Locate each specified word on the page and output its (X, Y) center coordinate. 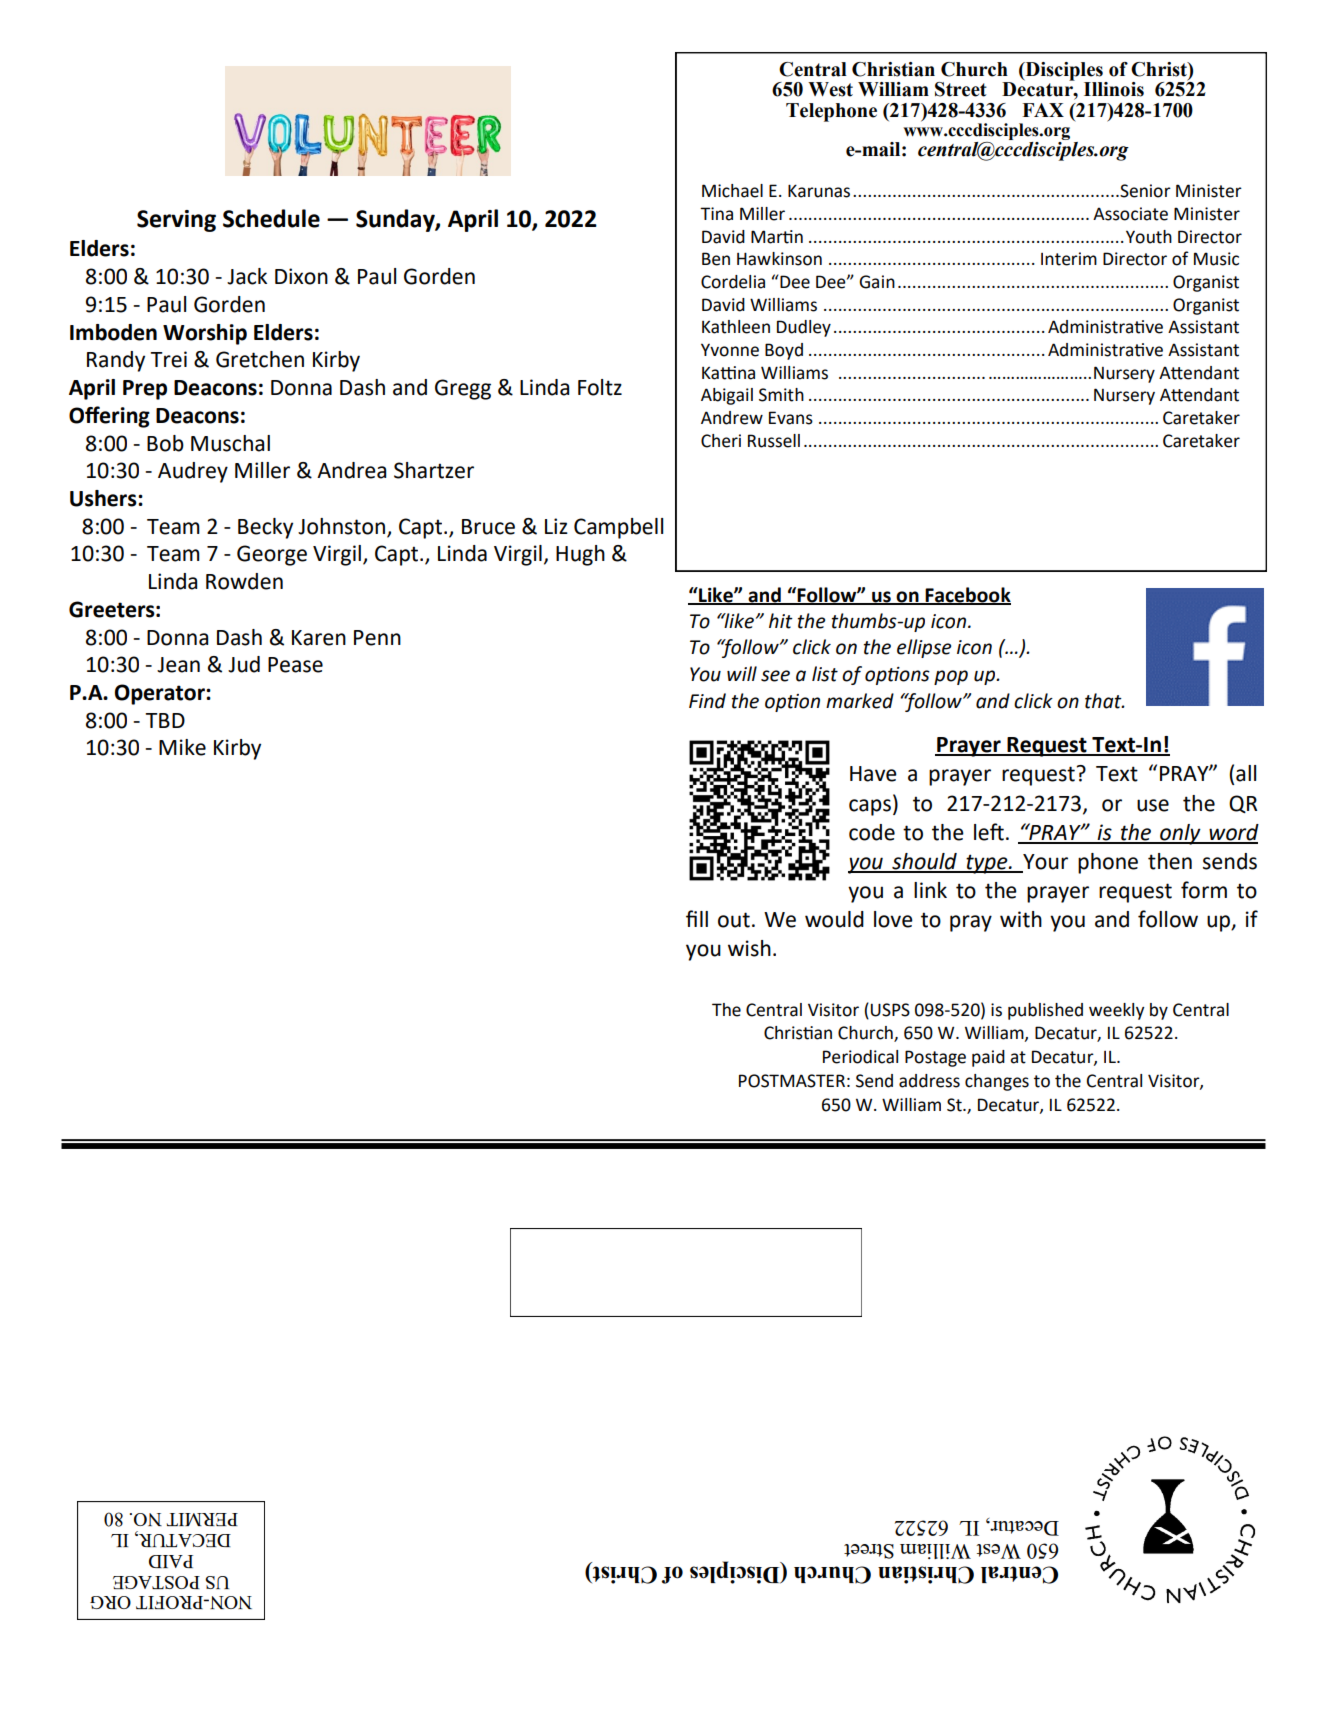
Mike (182, 747)
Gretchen (260, 359)
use (1153, 805)
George (272, 555)
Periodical (860, 1057)
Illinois (1114, 89)
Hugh (580, 555)
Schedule (271, 218)
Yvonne (730, 350)
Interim (1069, 259)
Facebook (967, 595)
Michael (732, 191)
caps (870, 807)
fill (697, 918)
